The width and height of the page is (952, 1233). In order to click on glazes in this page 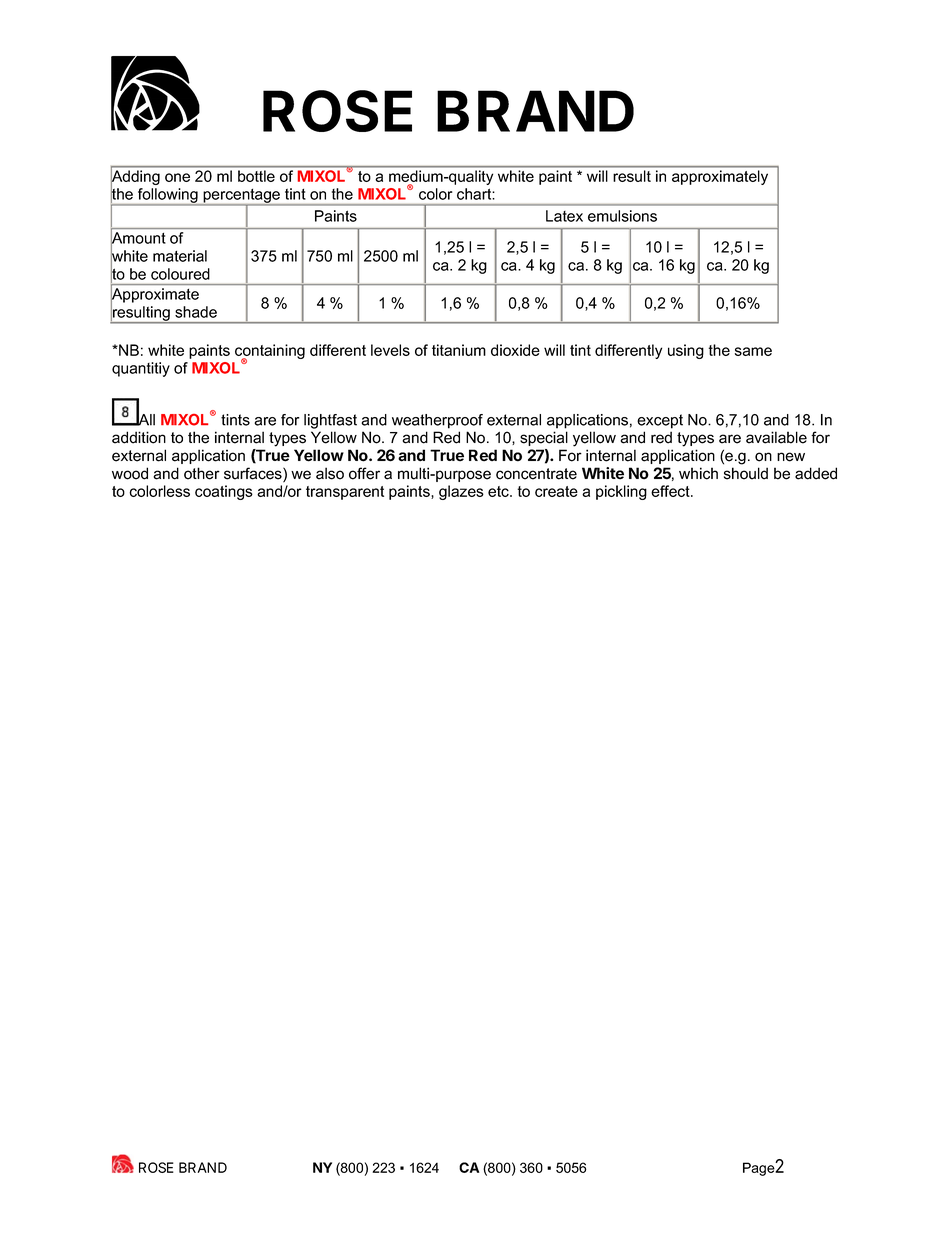, I will do `click(461, 492)`.
